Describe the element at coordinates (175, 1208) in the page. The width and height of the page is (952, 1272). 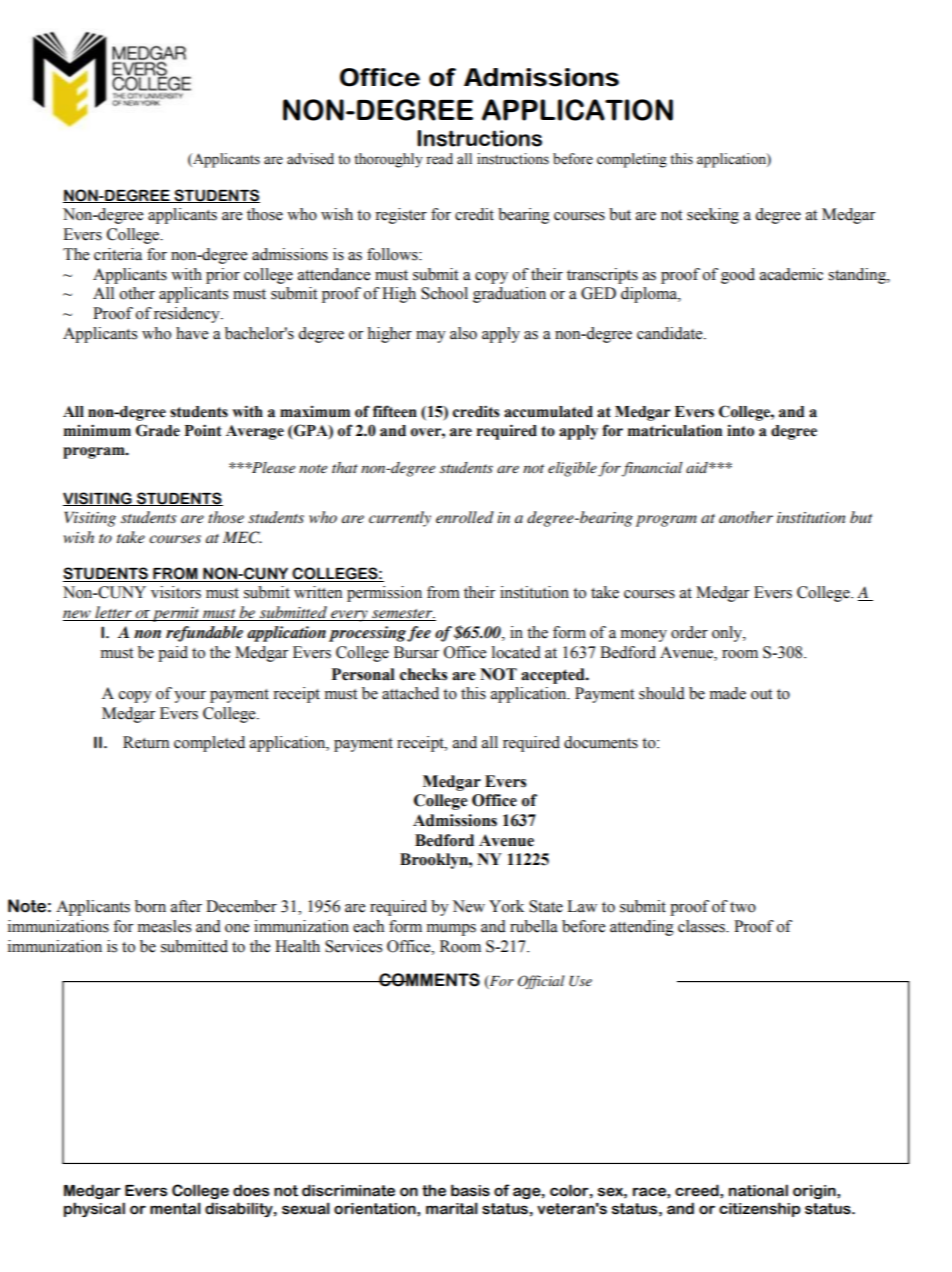
I see `mental` at that location.
